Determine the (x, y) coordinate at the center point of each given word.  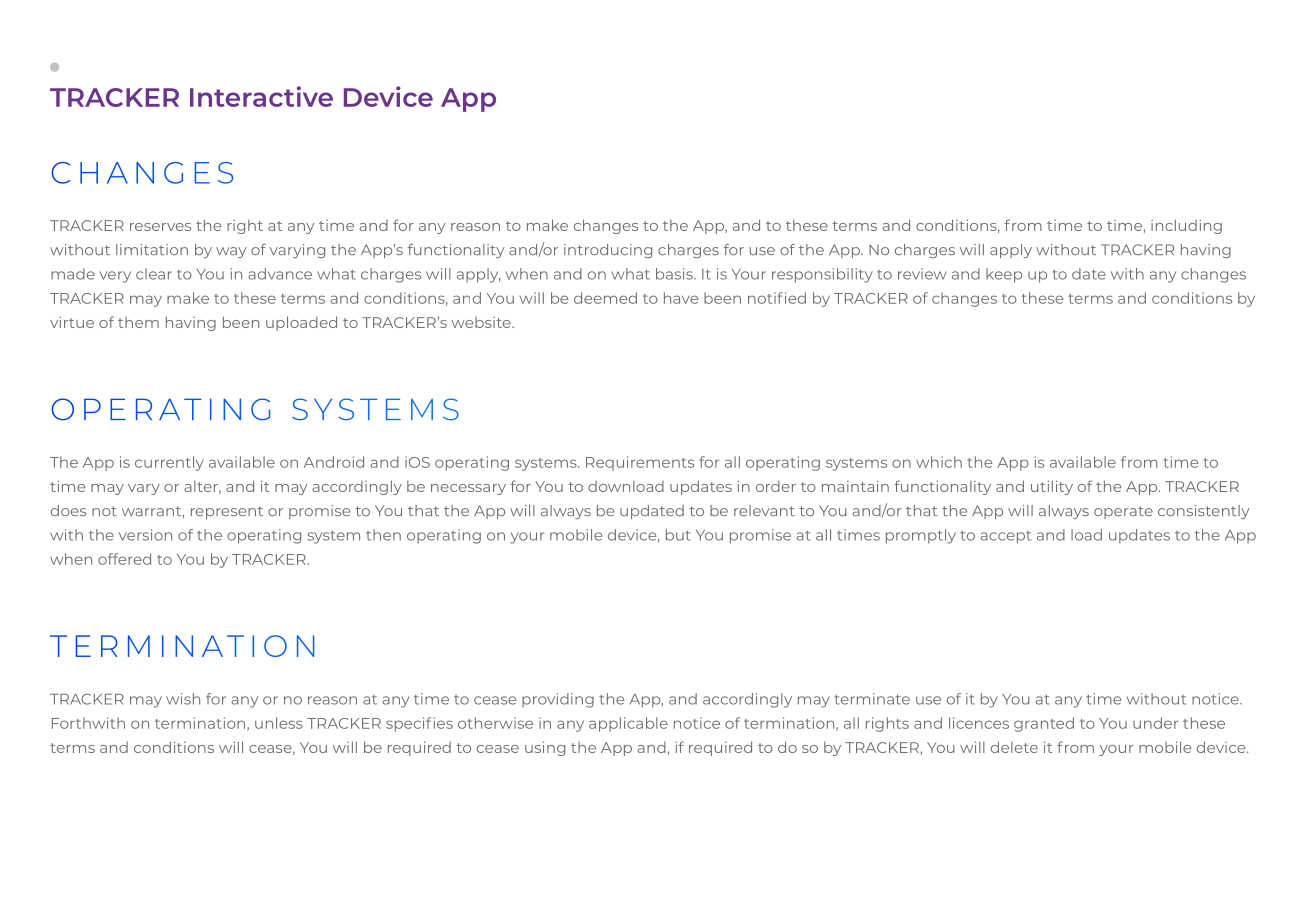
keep (1004, 275)
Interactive (261, 96)
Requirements (640, 463)
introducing (608, 251)
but (678, 535)
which (939, 462)
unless (279, 723)
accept (1005, 537)
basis (675, 274)
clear (154, 274)
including (1186, 226)
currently (169, 463)
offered (124, 559)
